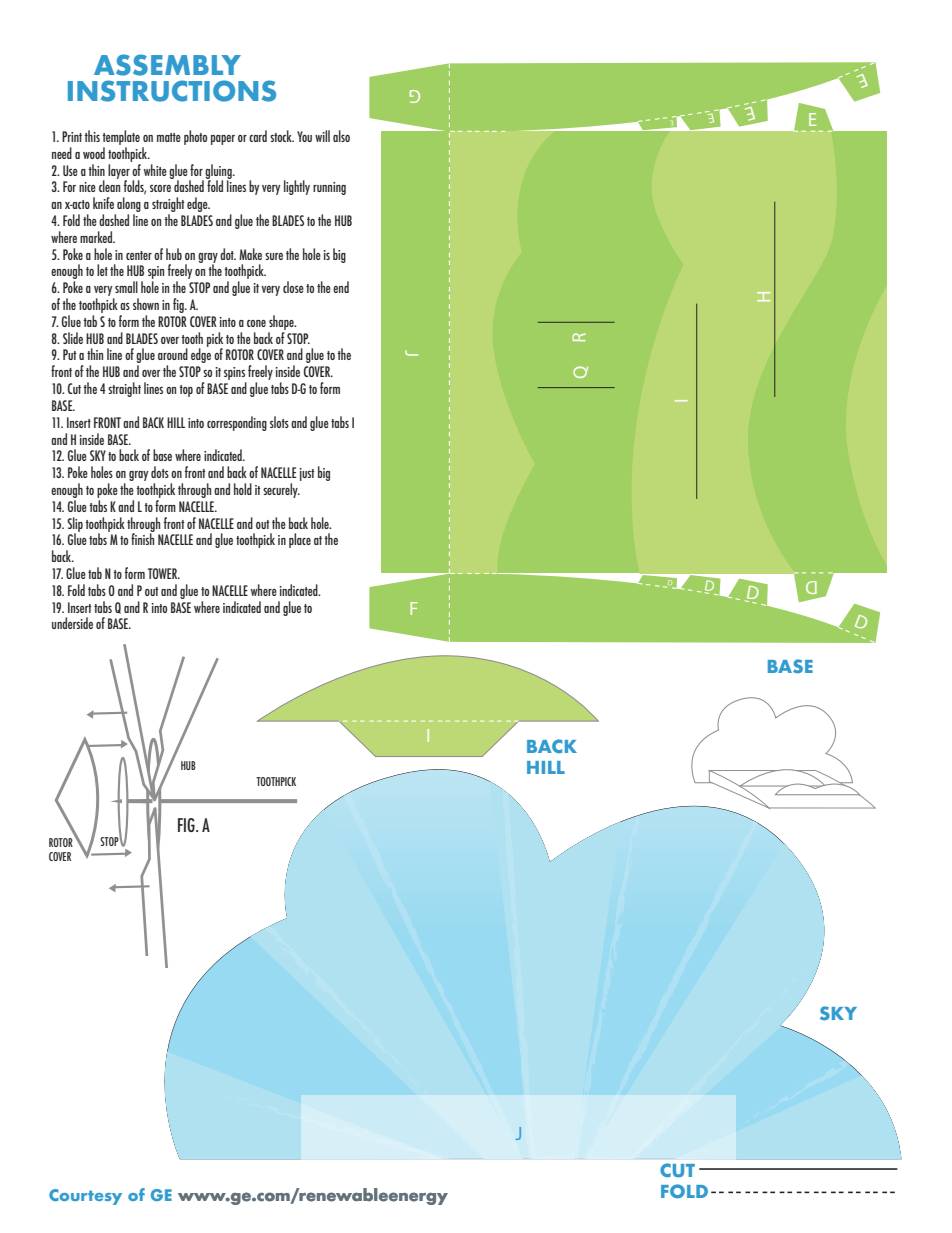 Image resolution: width=952 pixels, height=1233 pixels. I want to click on this, so click(92, 136).
